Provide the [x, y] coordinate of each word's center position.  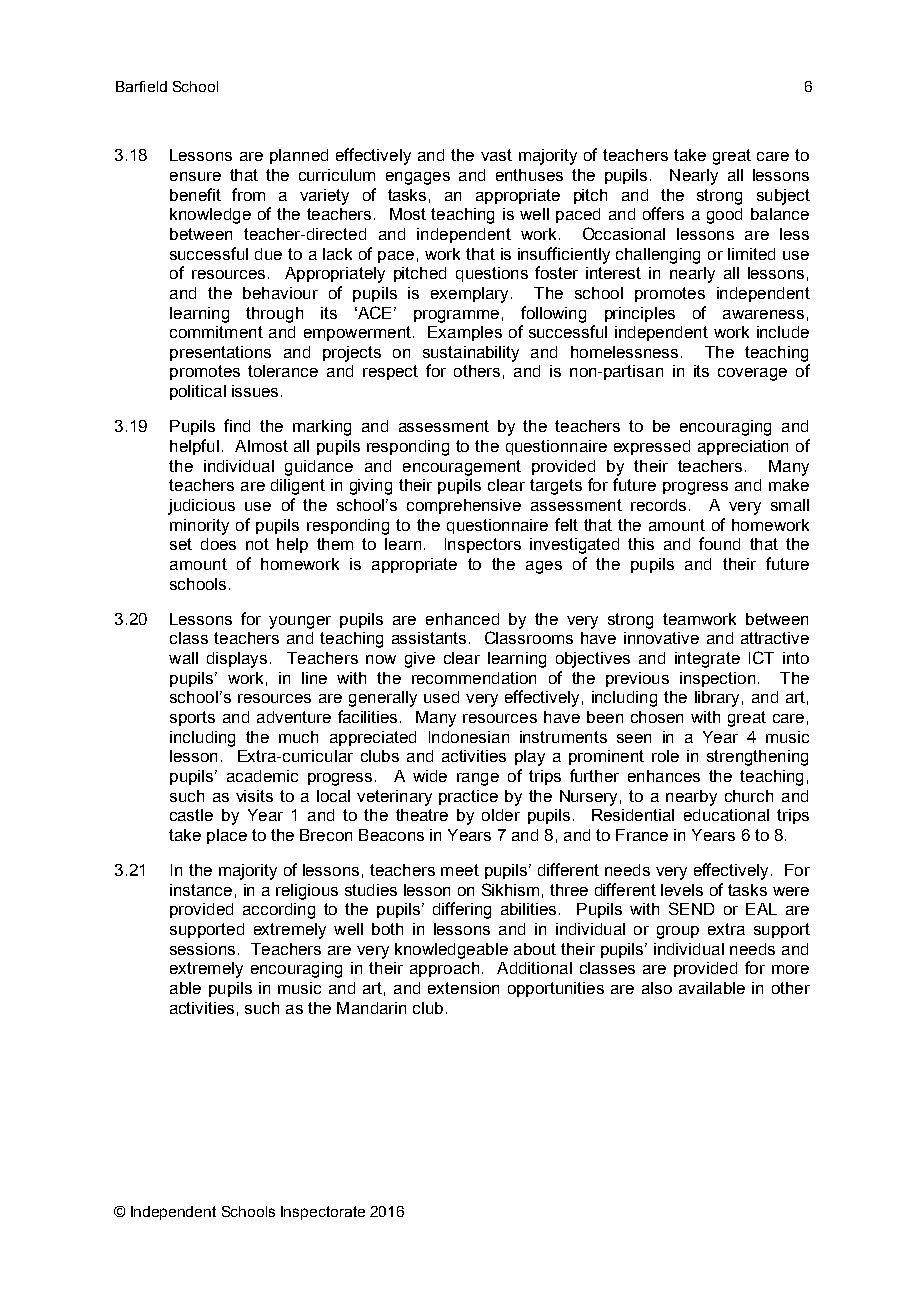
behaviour [280, 293]
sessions [202, 949]
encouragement [462, 468]
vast [496, 155]
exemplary [469, 295]
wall [183, 658]
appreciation [743, 447]
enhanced [462, 619]
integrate [707, 660]
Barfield [141, 86]
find [237, 425]
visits [254, 796]
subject [783, 197]
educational [726, 815]
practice [468, 797]
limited [751, 254]
